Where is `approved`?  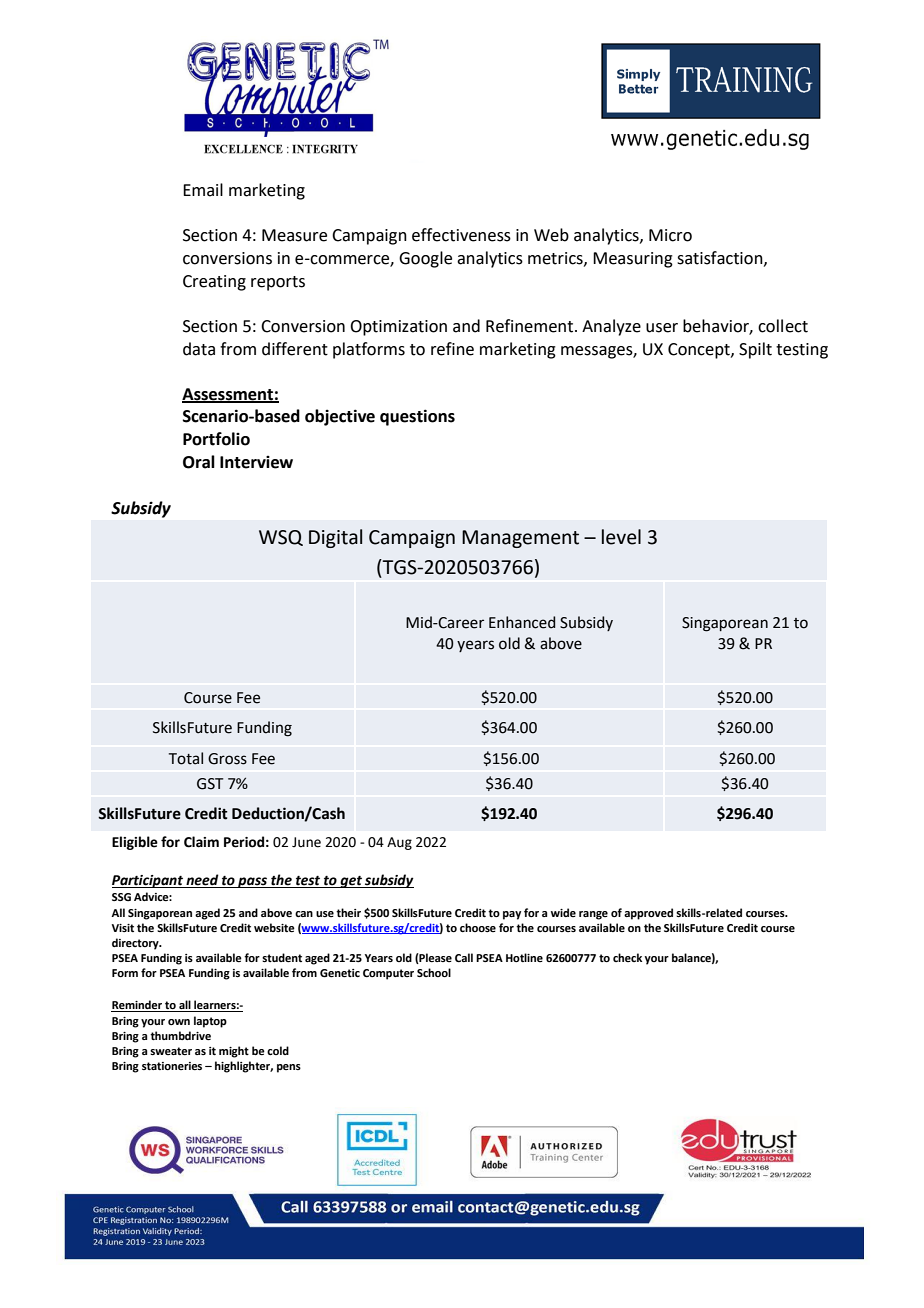
approved is located at coordinates (648, 914).
